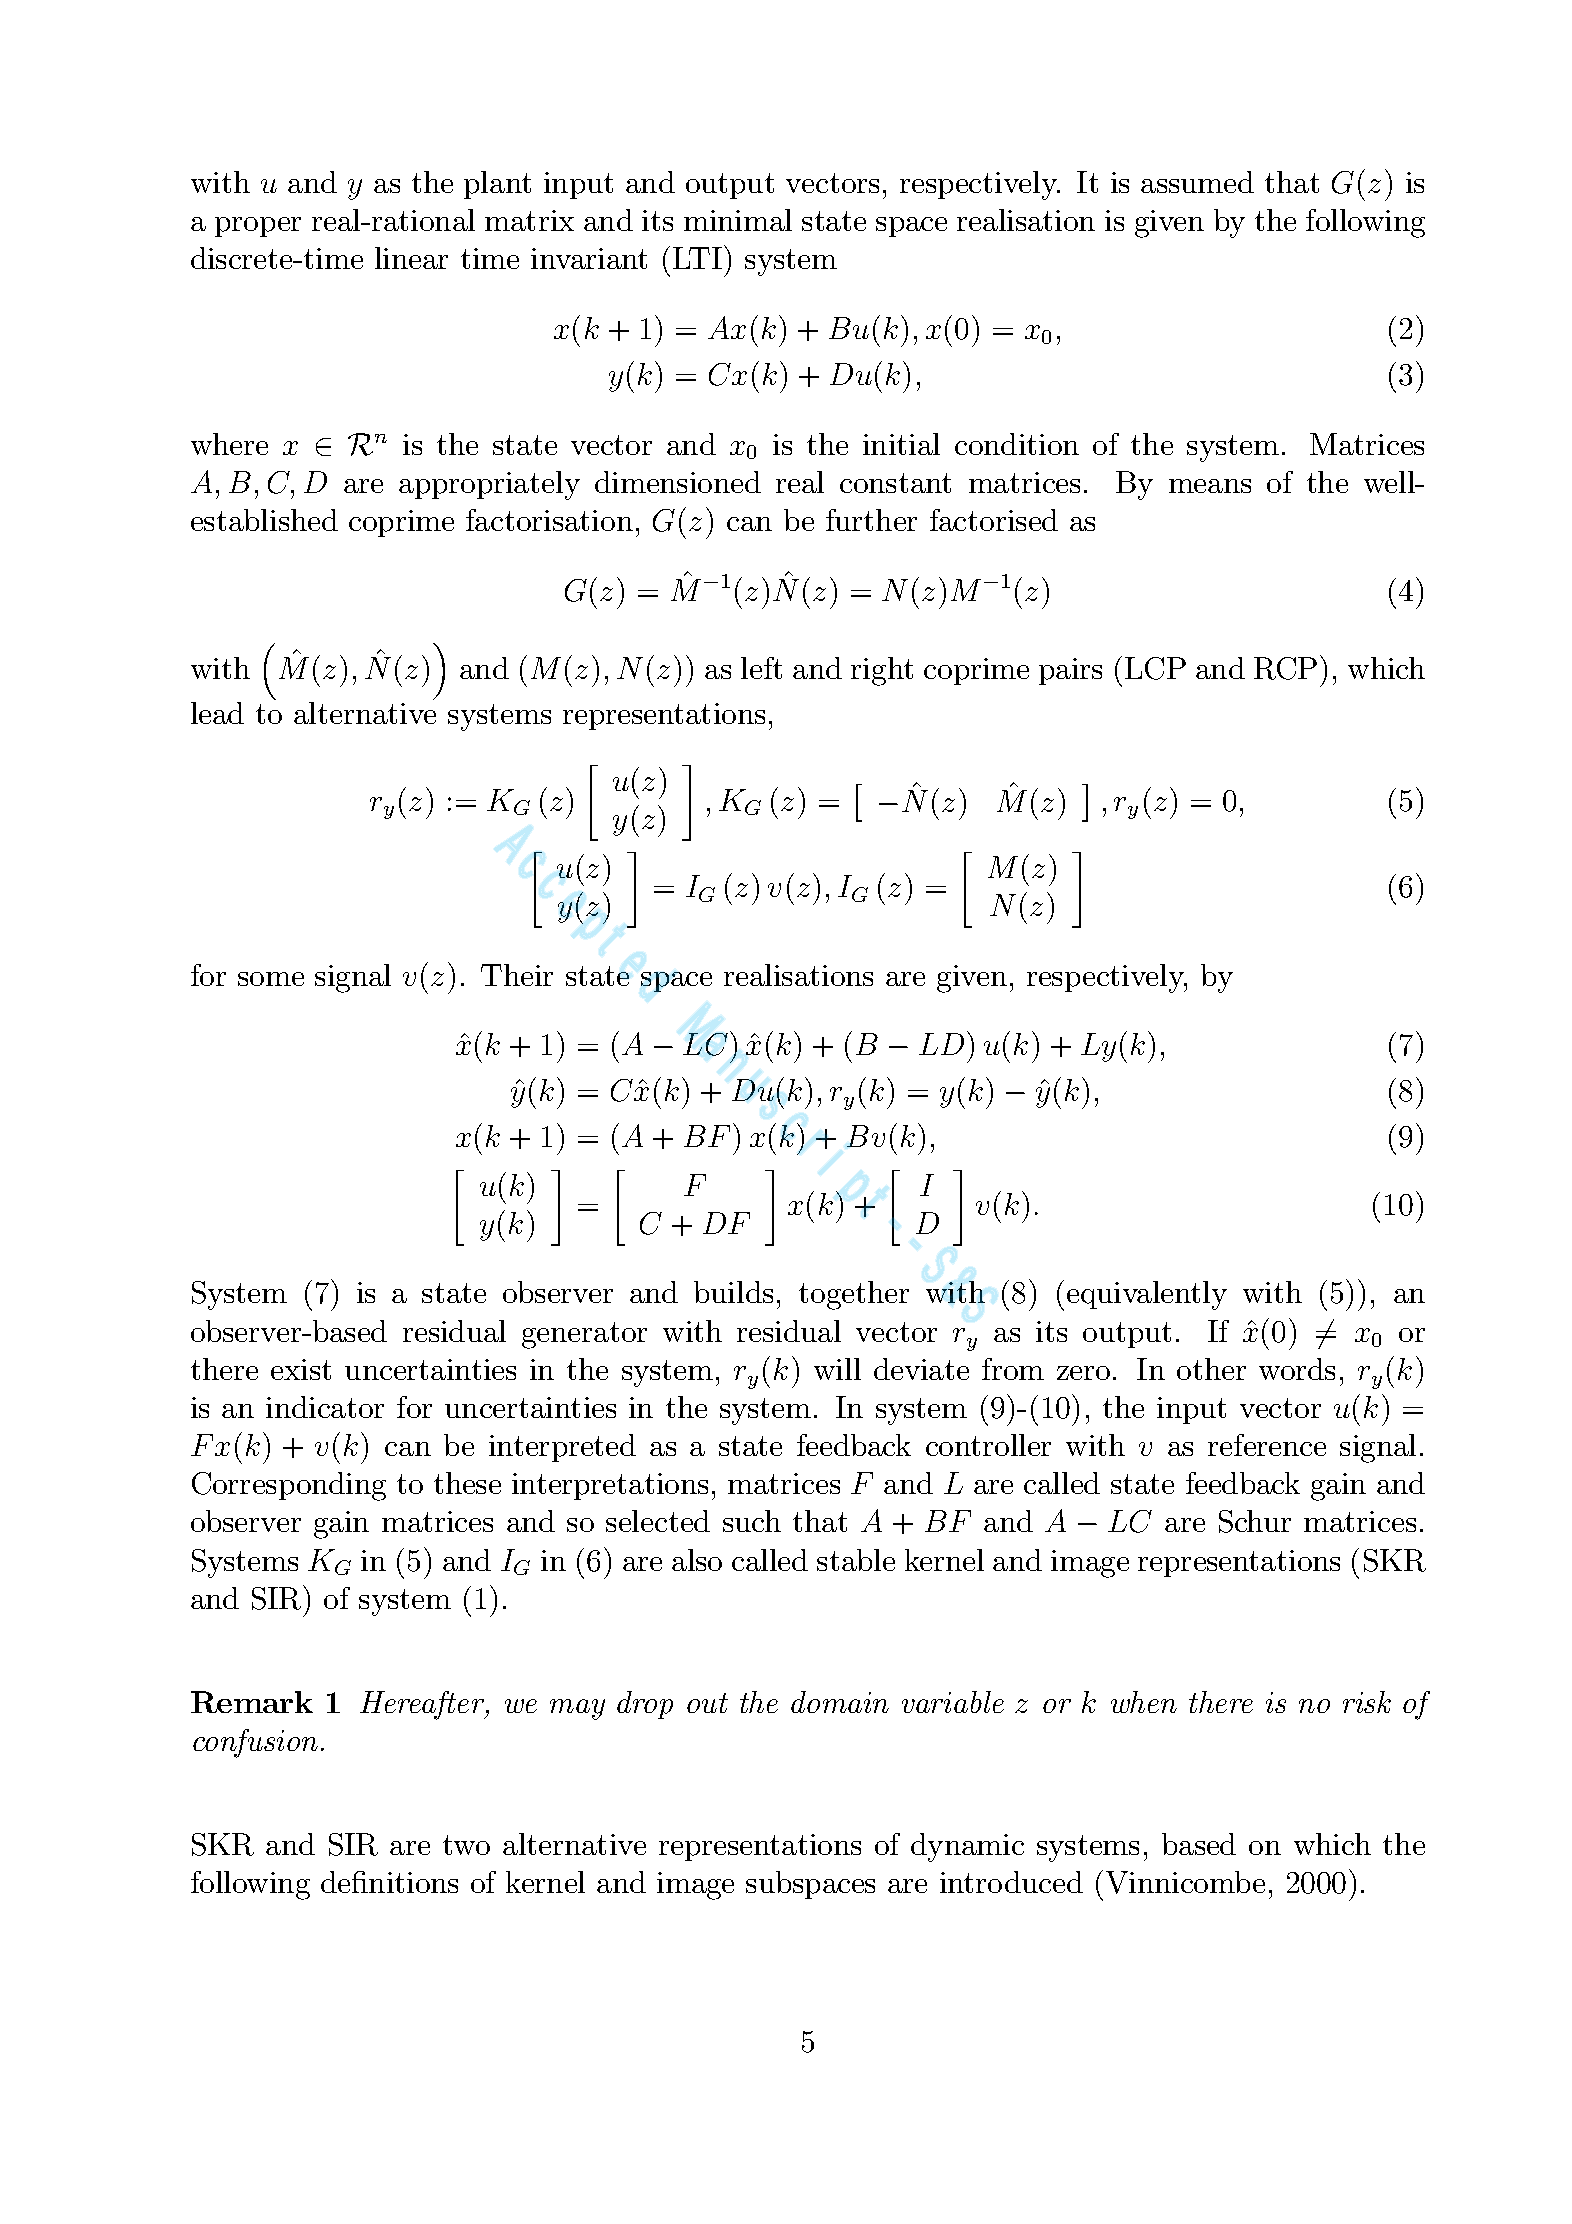 This image has width=1572, height=2224. What do you see at coordinates (411, 258) in the image?
I see `linear` at bounding box center [411, 258].
